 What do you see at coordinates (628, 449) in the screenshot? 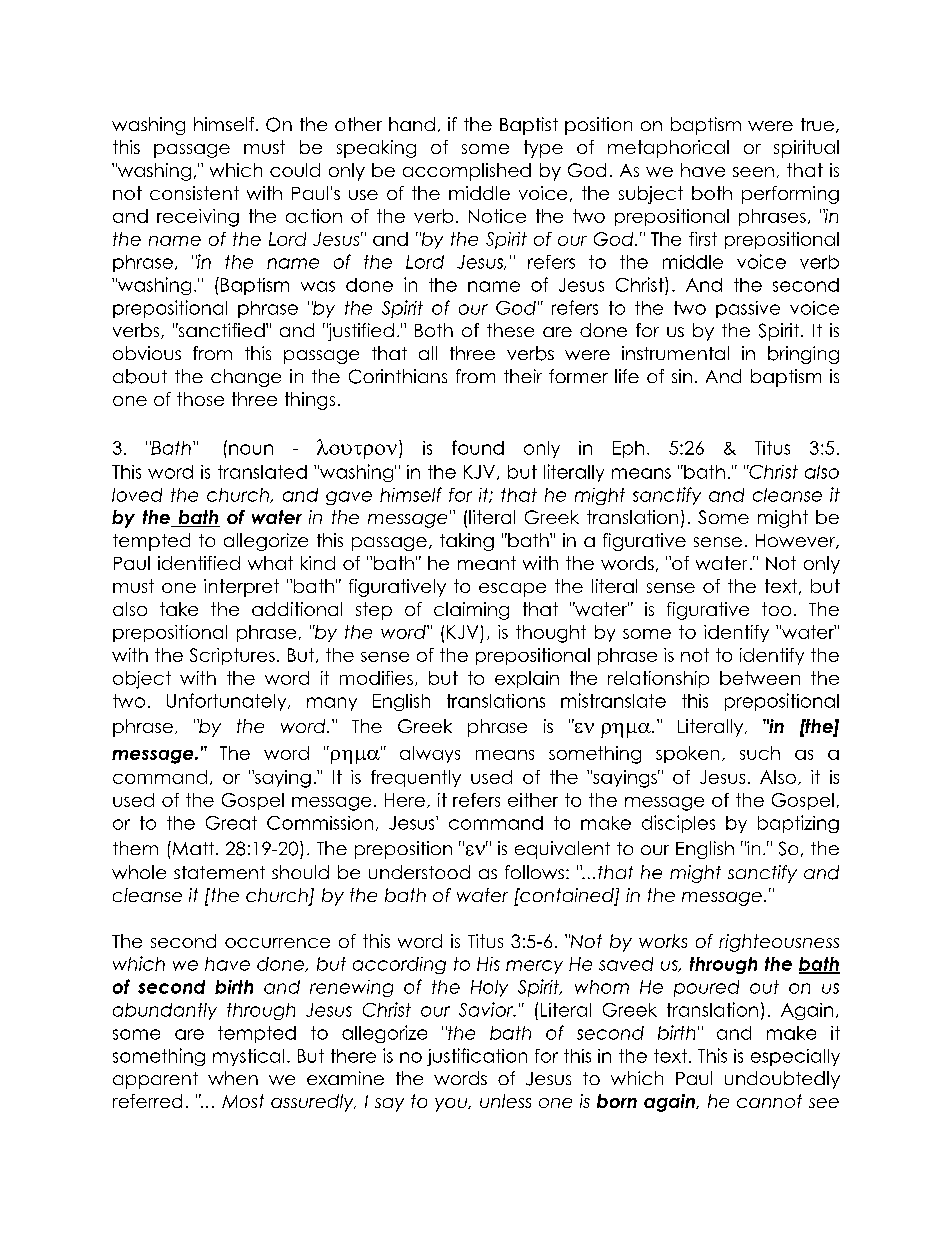
I see `Eph` at bounding box center [628, 449].
